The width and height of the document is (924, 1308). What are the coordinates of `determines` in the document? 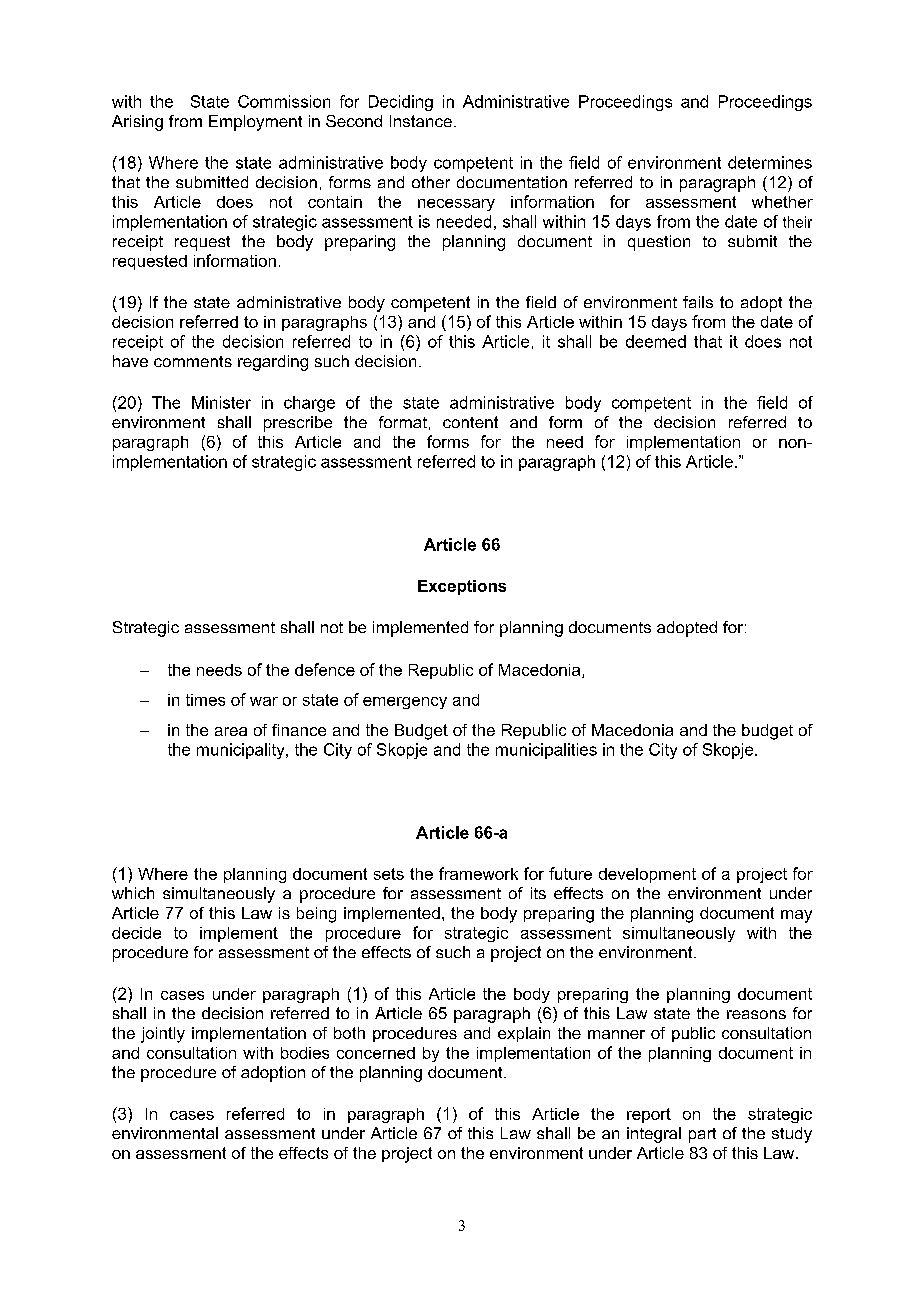 It's located at (770, 162).
